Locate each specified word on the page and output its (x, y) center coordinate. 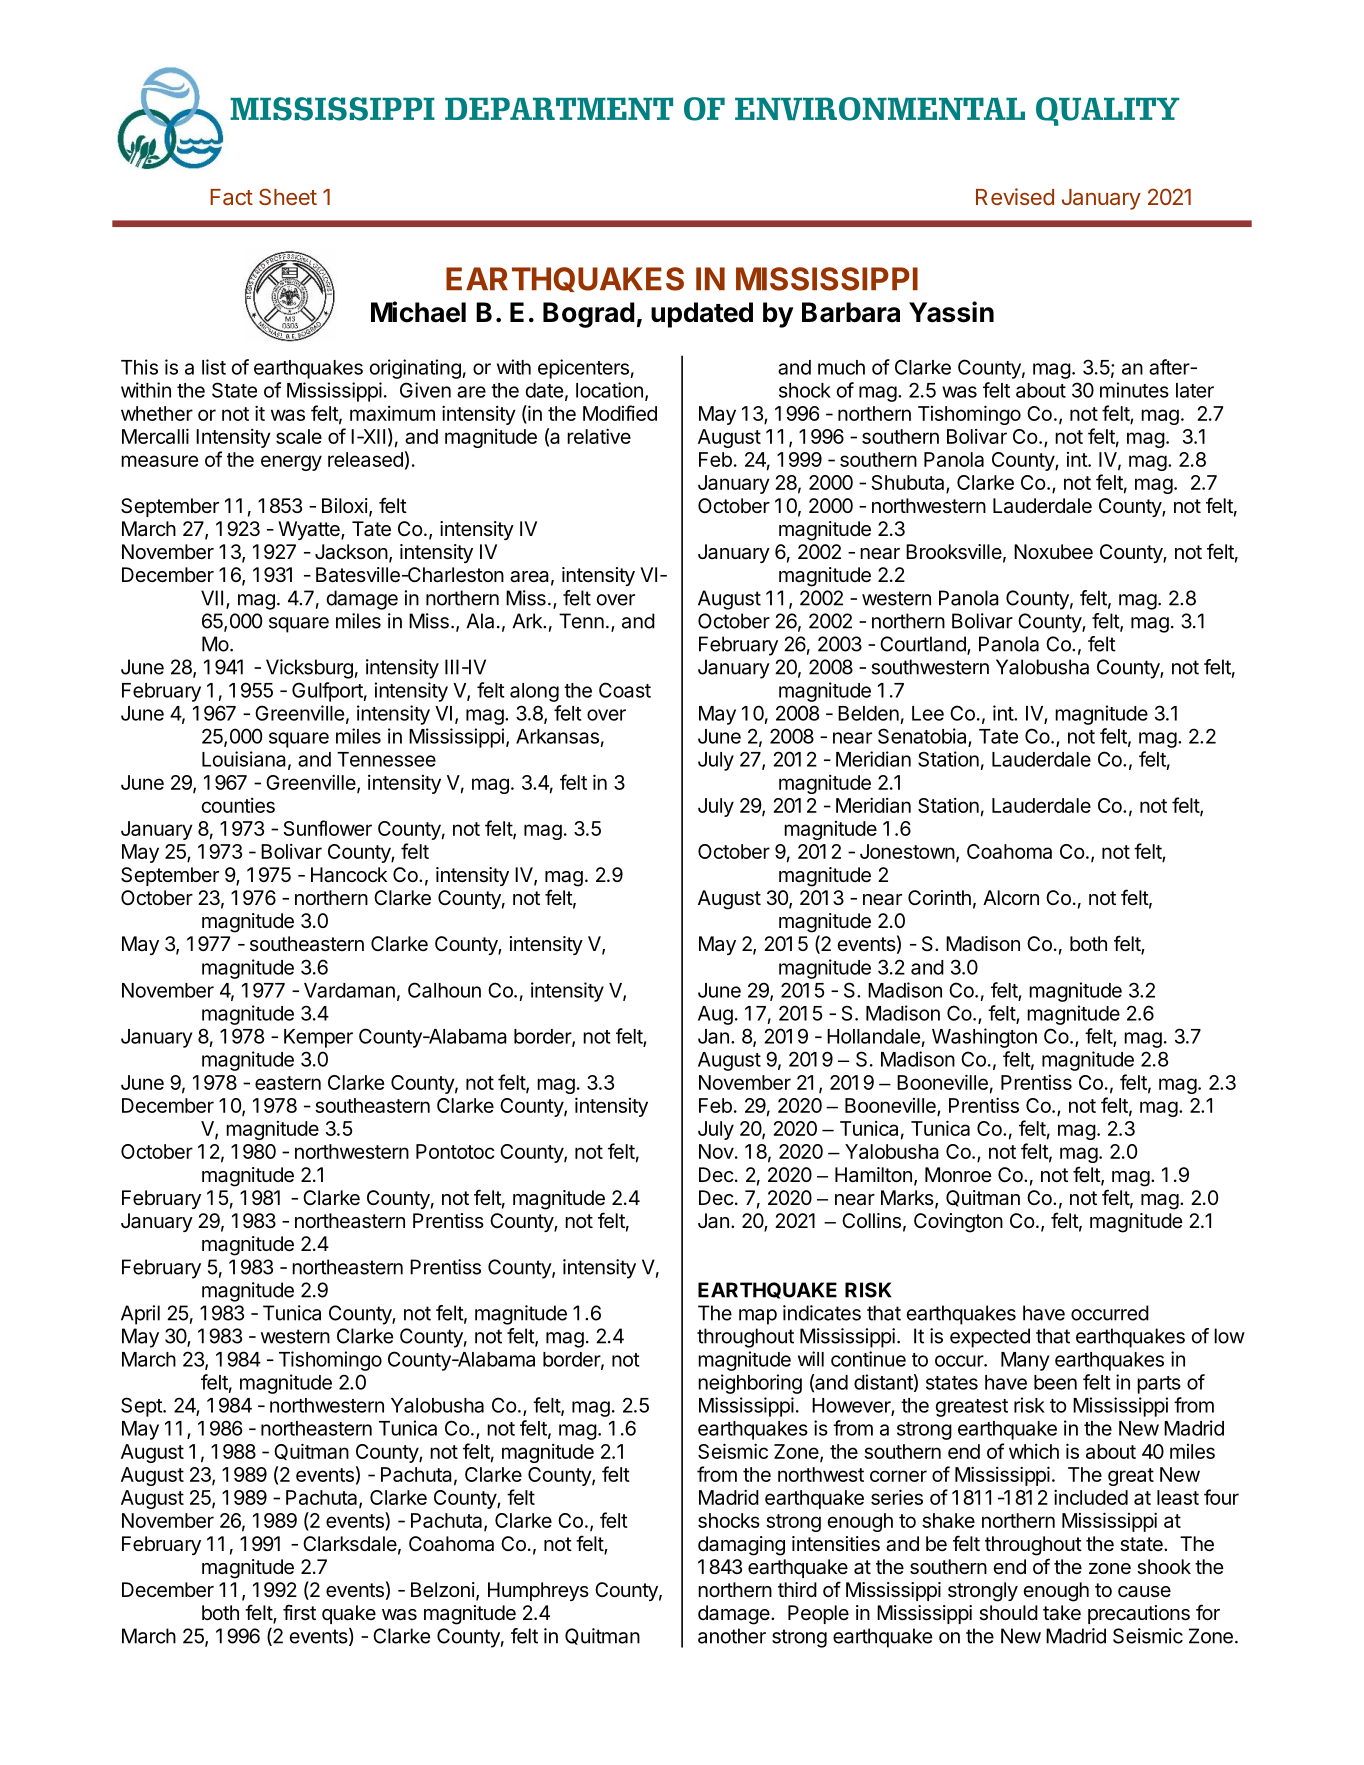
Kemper (318, 1038)
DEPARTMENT (559, 108)
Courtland (924, 645)
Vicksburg (309, 669)
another (732, 1636)
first (299, 1612)
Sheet (288, 196)
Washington (984, 1038)
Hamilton (873, 1175)
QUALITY (1107, 111)
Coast (625, 690)
